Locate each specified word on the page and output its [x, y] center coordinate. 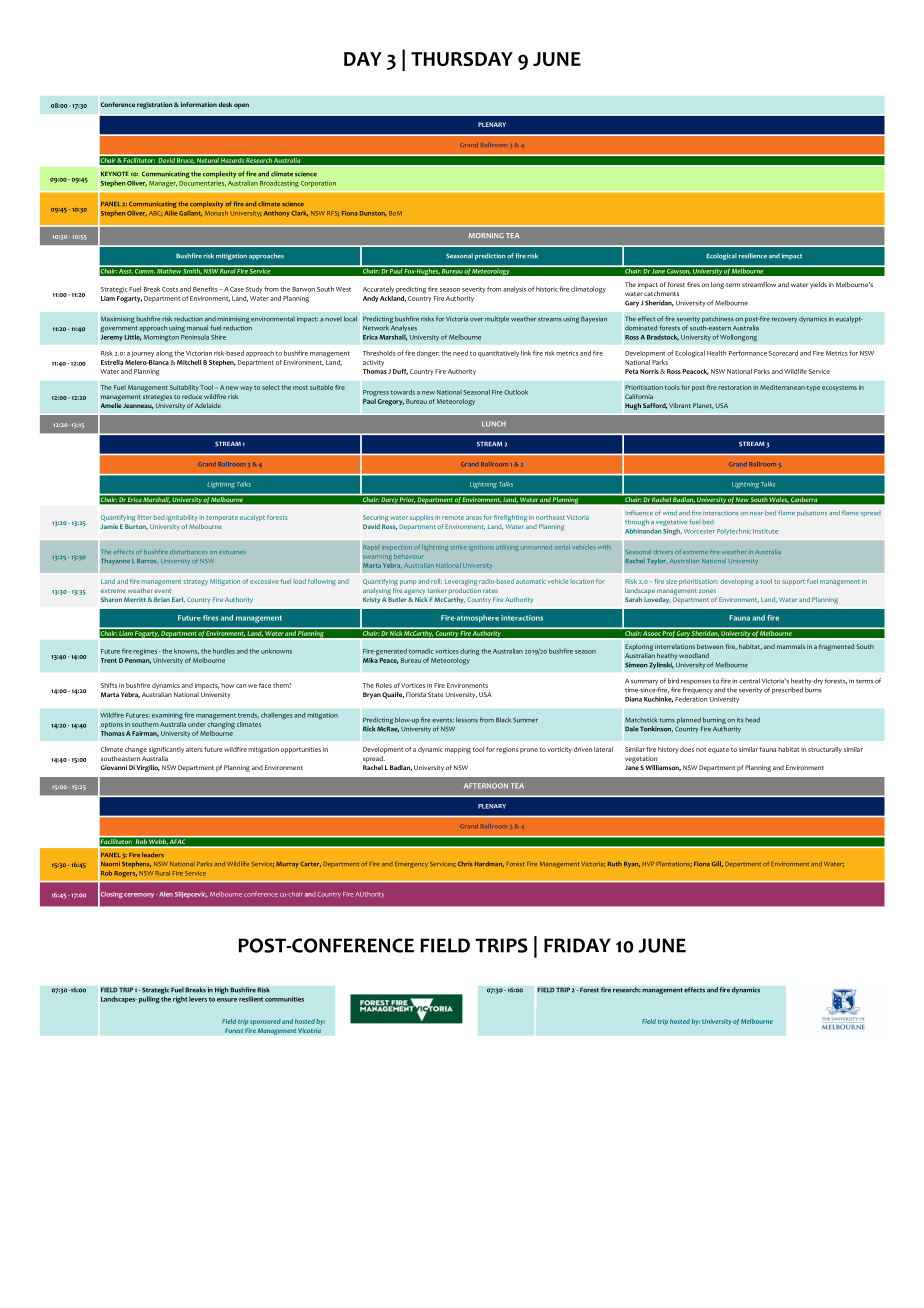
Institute [765, 531]
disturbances [189, 551]
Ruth [615, 863]
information [197, 104]
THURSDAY [462, 59]
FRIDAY [577, 945]
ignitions [482, 548]
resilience [753, 256]
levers [198, 999]
